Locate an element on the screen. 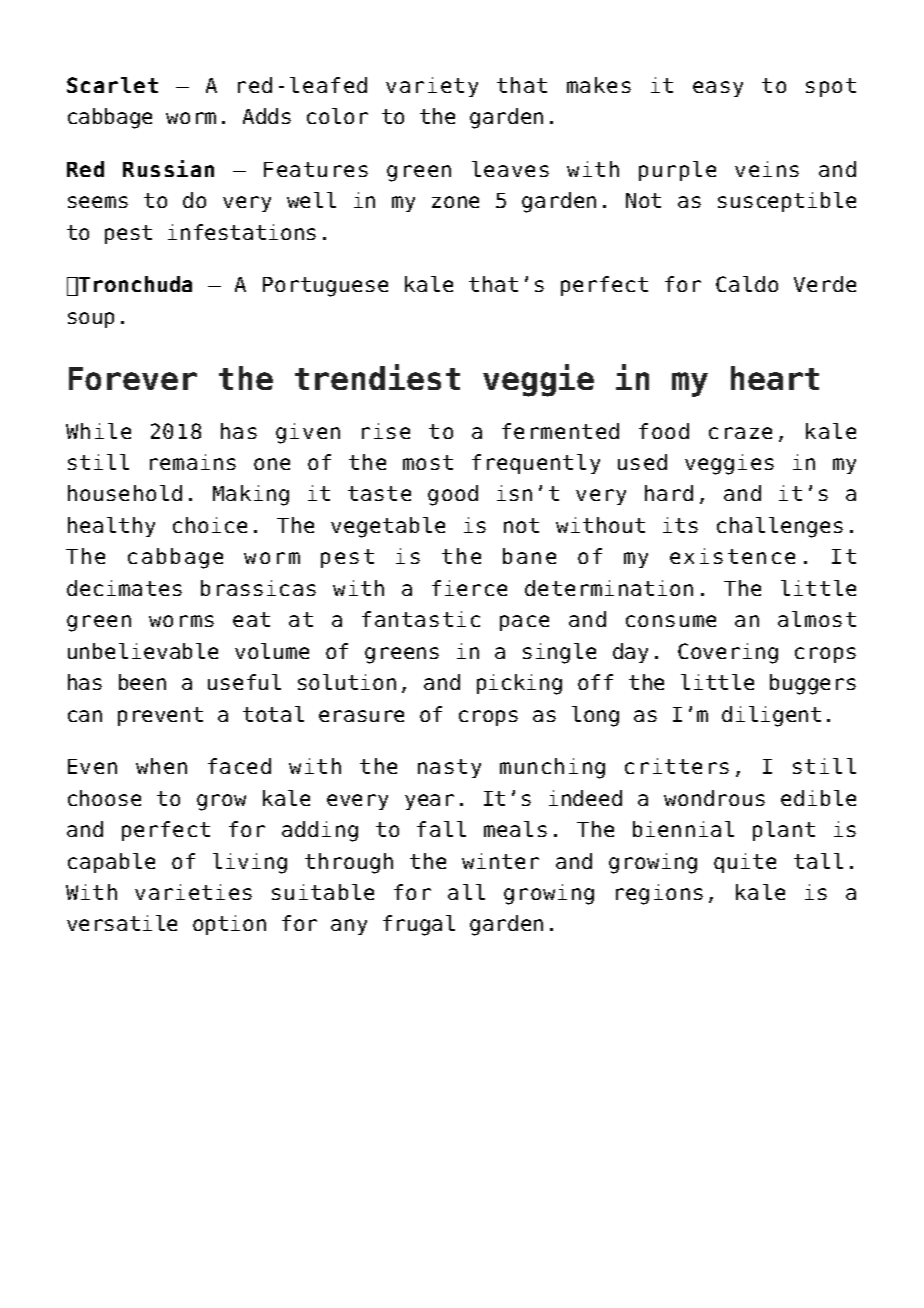  varieties is located at coordinates (193, 892).
